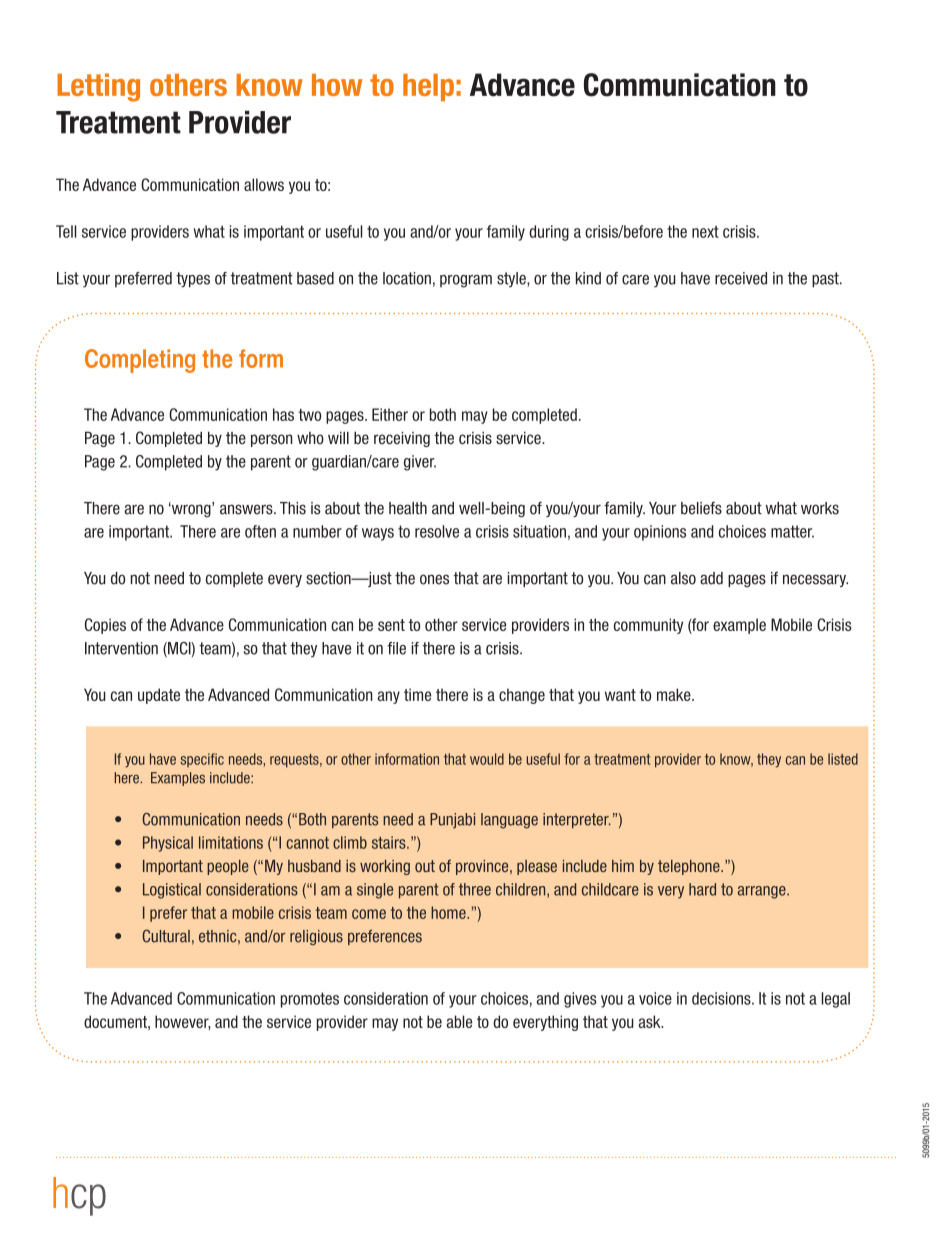 The image size is (952, 1233). What do you see at coordinates (140, 361) in the document?
I see `Completing` at bounding box center [140, 361].
